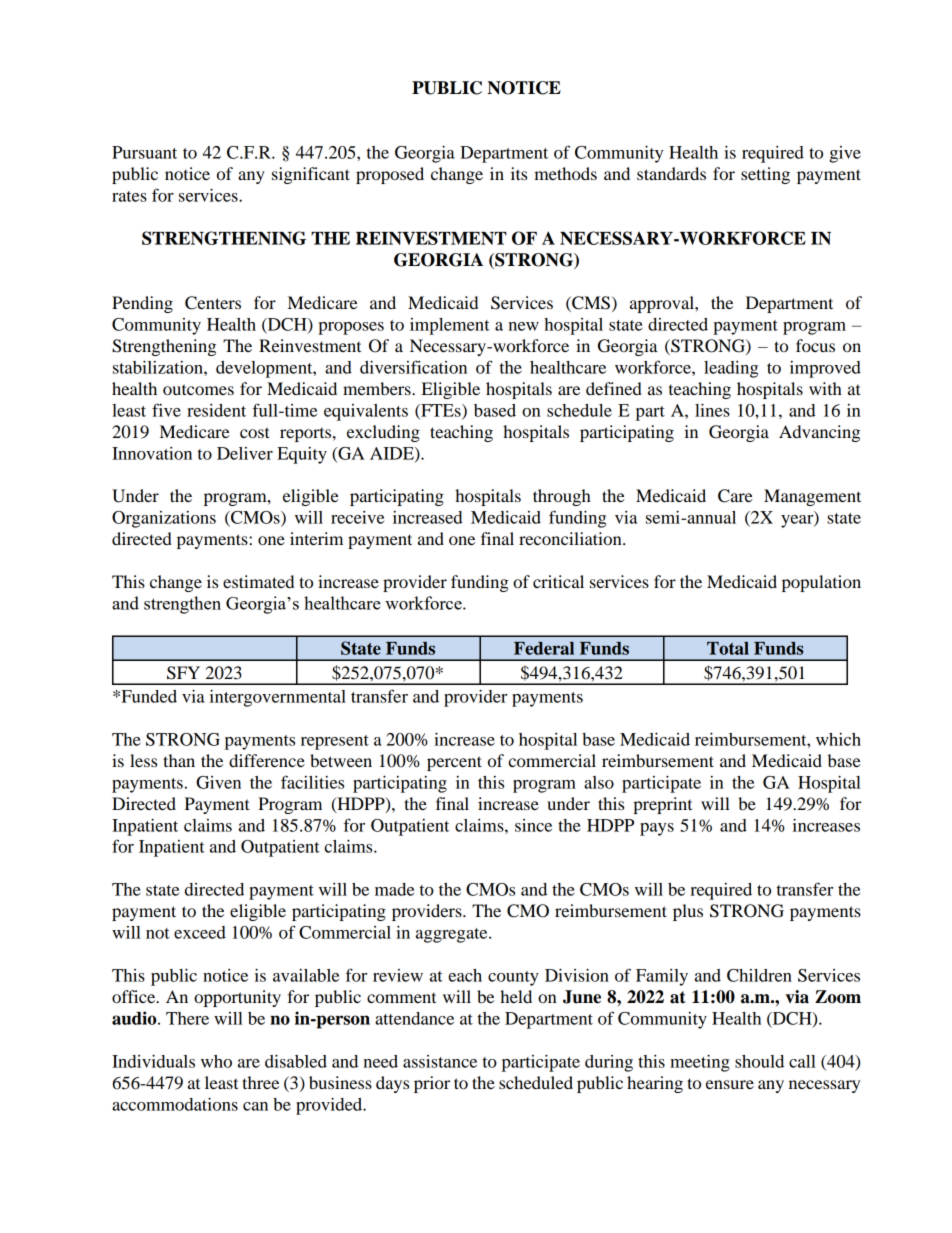 This image has height=1233, width=952. I want to click on setting, so click(765, 175).
